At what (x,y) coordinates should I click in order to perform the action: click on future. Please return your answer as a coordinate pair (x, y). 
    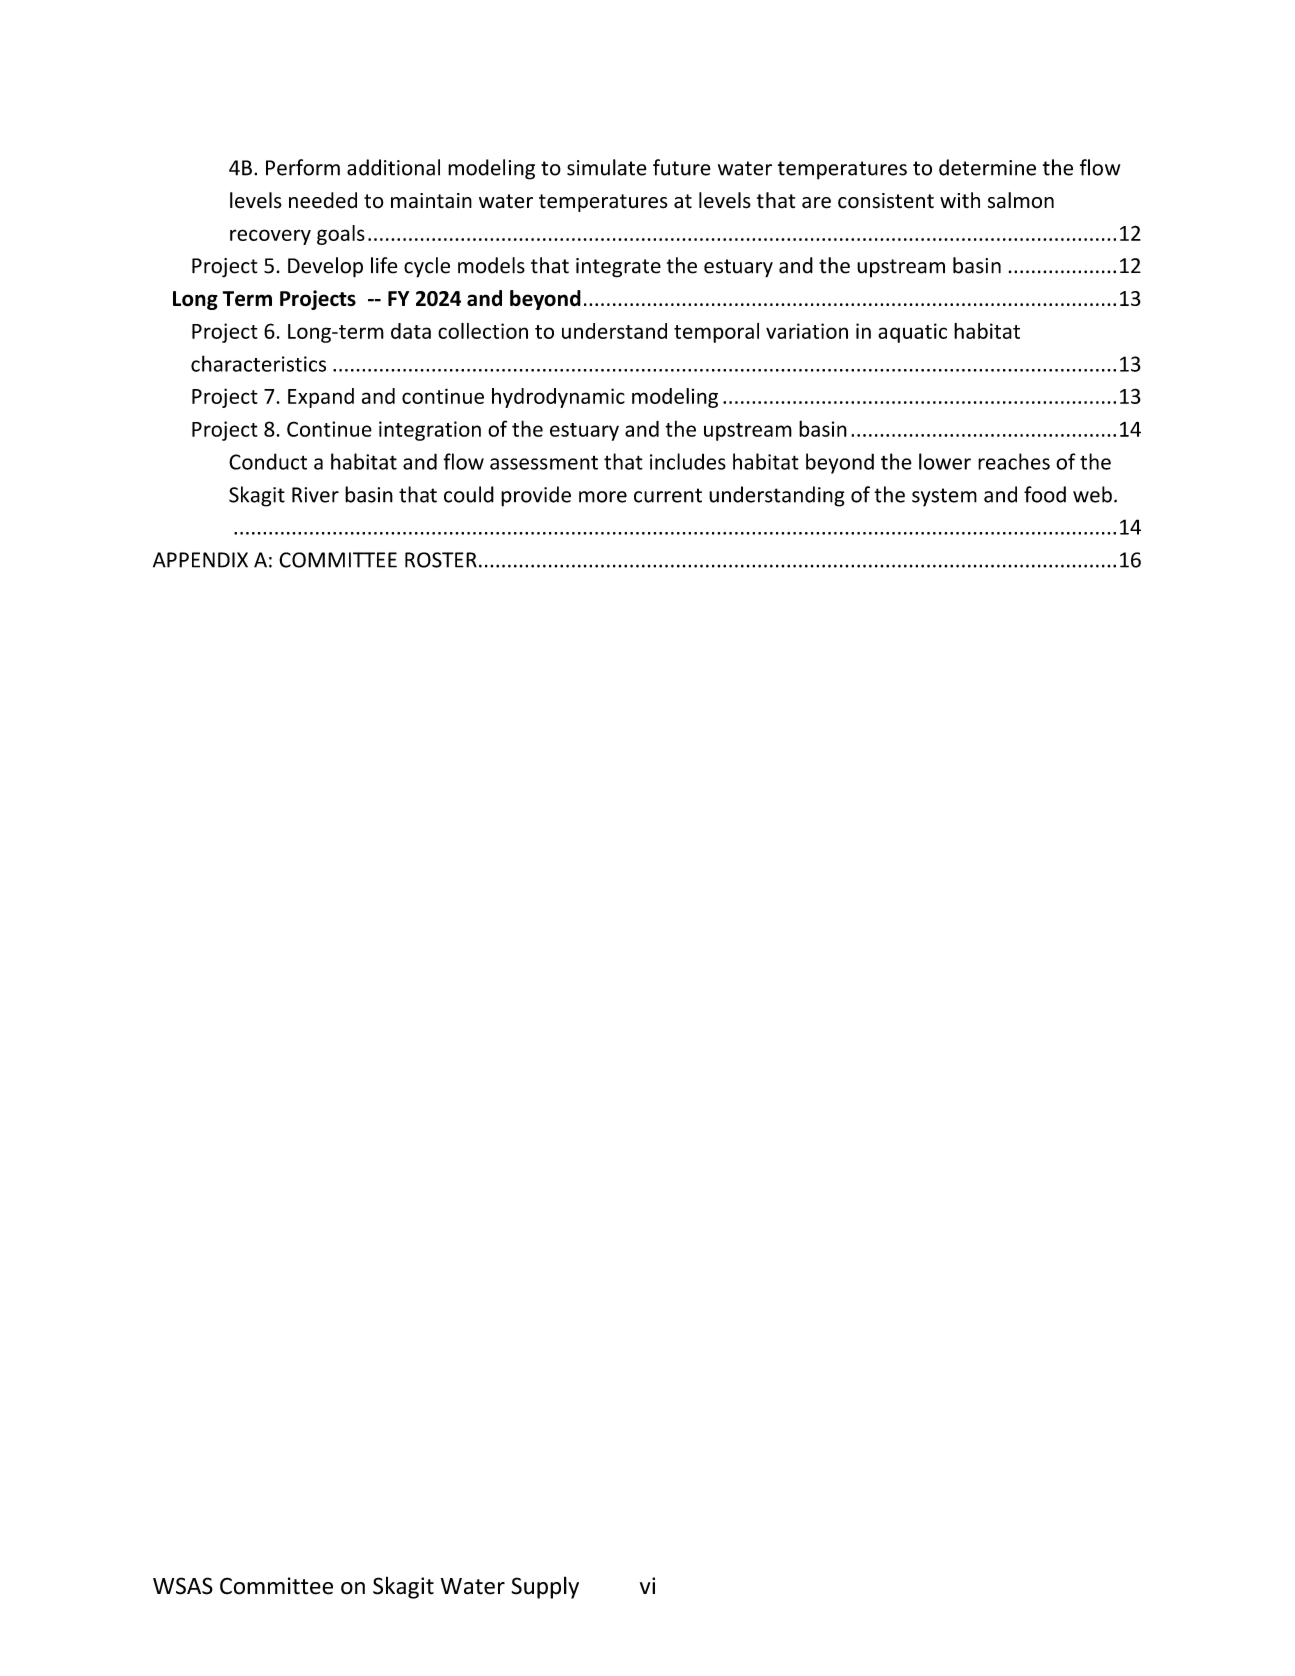
    Looking at the image, I should click on (682, 167).
